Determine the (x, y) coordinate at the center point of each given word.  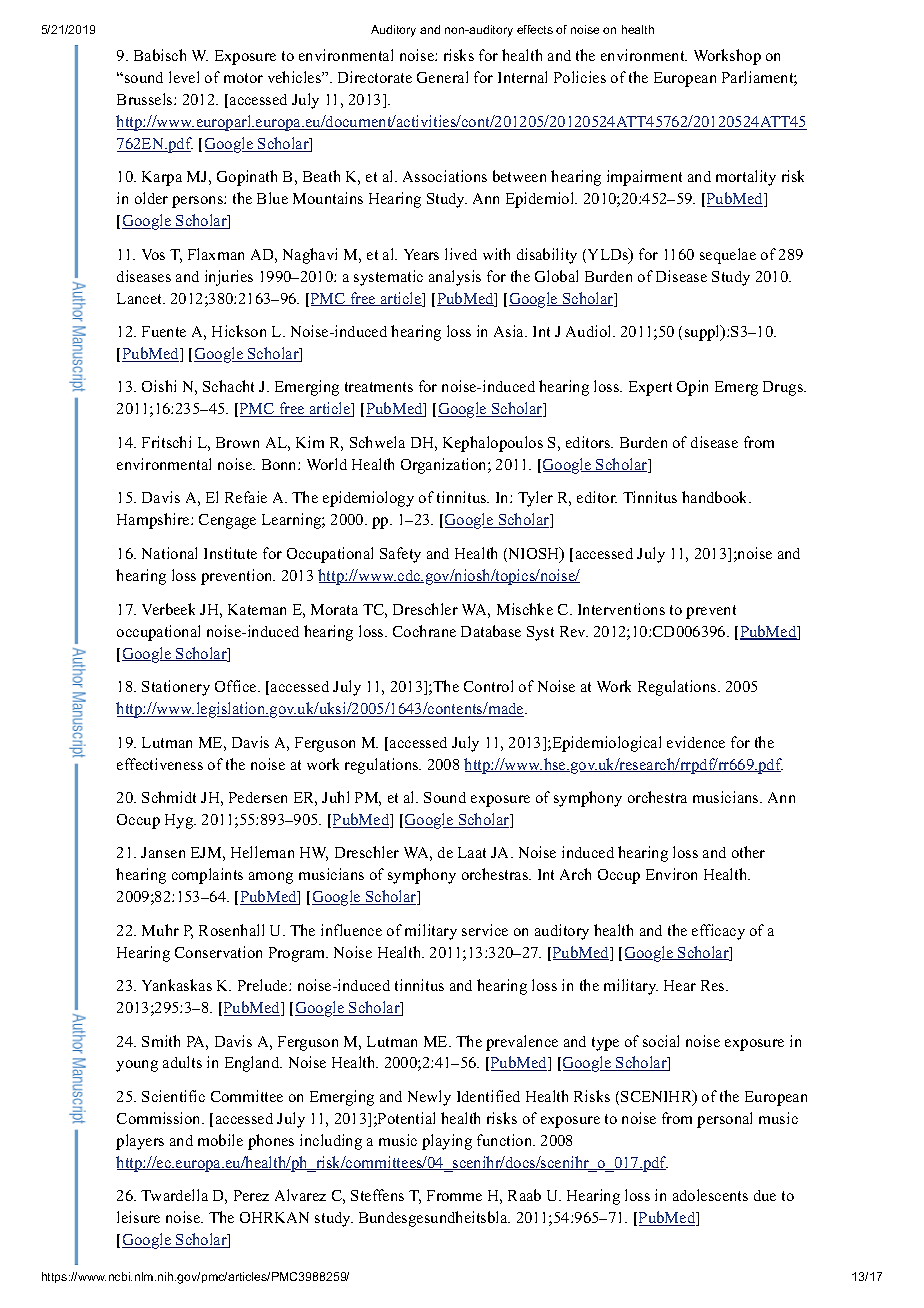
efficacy (718, 932)
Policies (580, 77)
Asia (510, 331)
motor (243, 78)
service (485, 930)
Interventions (621, 609)
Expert (650, 388)
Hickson (239, 331)
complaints (207, 876)
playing (447, 1142)
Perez (251, 1195)
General (442, 77)
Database (491, 631)
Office (237, 686)
